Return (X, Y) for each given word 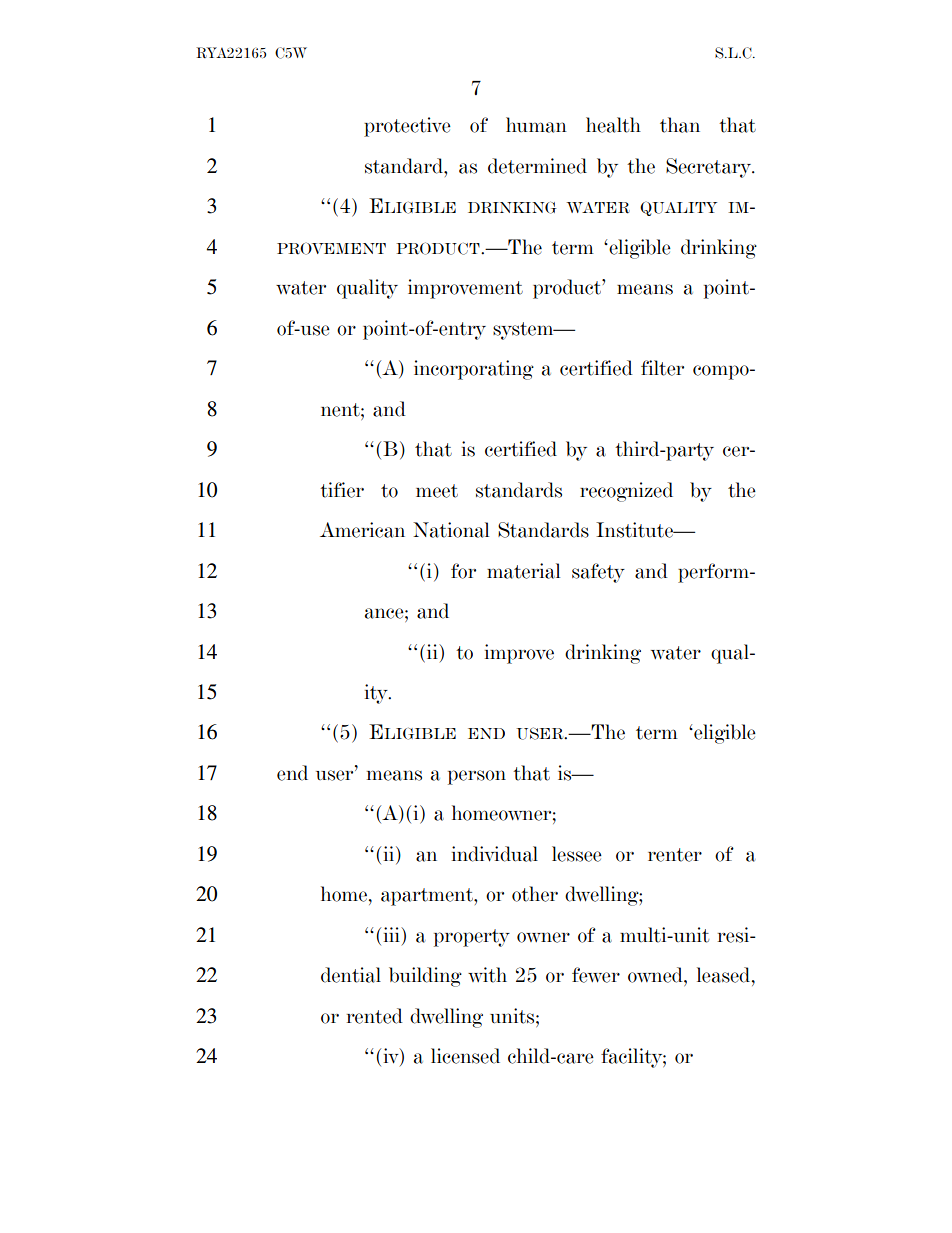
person (477, 777)
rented (375, 1016)
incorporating (474, 370)
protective (407, 127)
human (536, 125)
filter (662, 368)
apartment (428, 897)
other (535, 894)
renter (675, 855)
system (524, 331)
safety (598, 573)
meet (437, 491)
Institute (635, 530)
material (523, 571)
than (680, 125)
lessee (577, 854)
